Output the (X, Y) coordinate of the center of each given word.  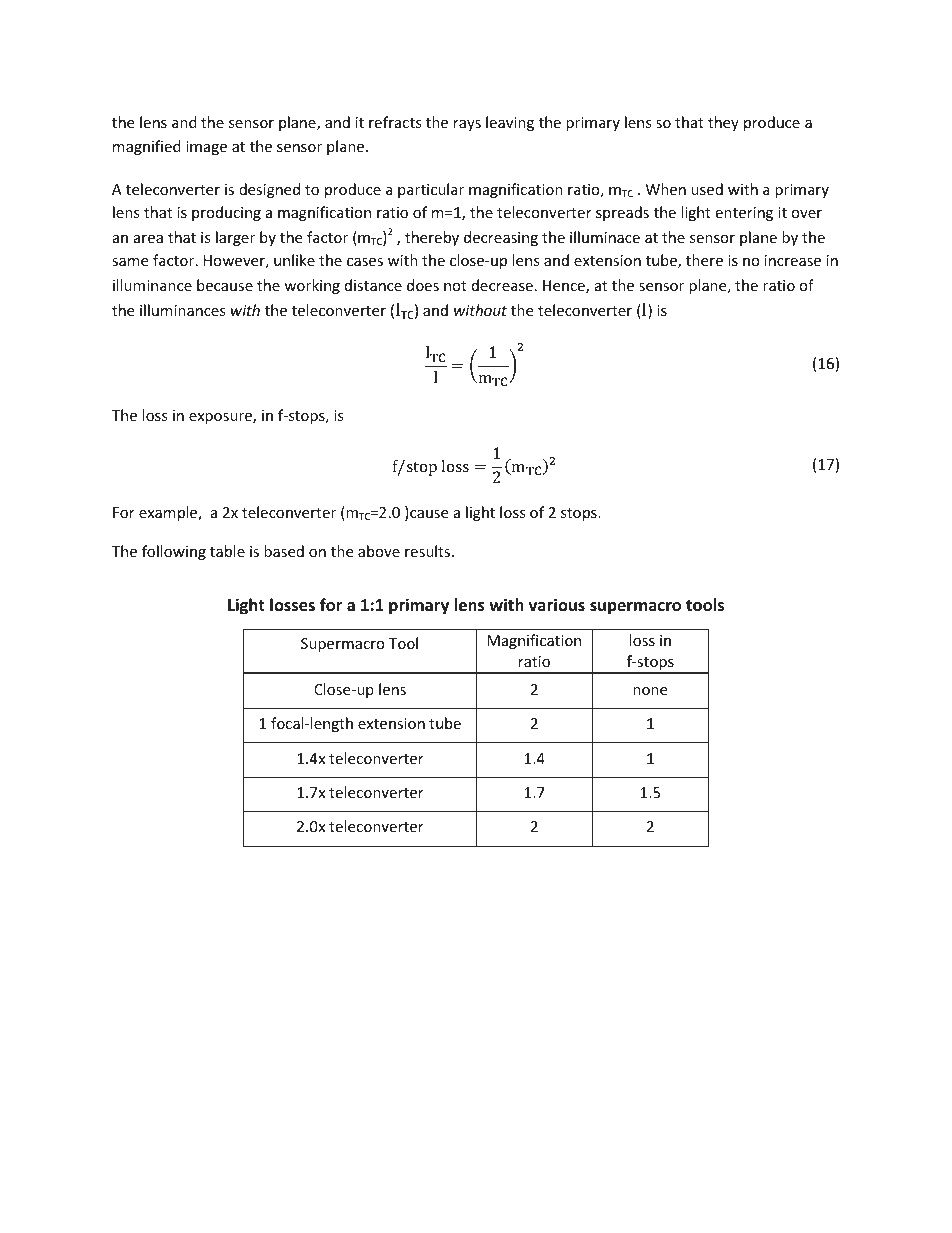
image (206, 148)
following (174, 552)
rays (467, 125)
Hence (565, 287)
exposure (221, 418)
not (455, 286)
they (723, 123)
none (650, 691)
